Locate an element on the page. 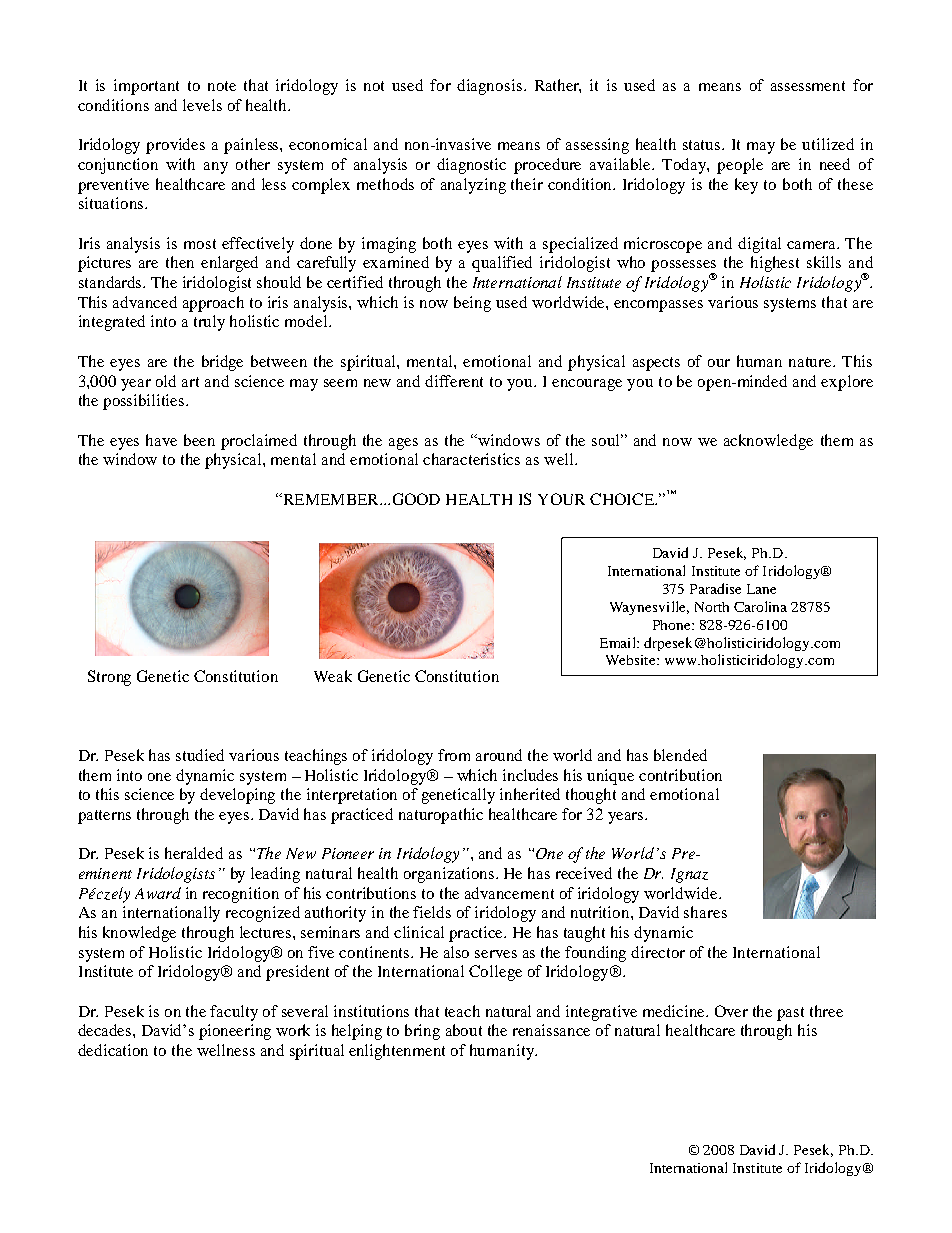 The width and height of the page is (952, 1233). diagnosis is located at coordinates (489, 87).
